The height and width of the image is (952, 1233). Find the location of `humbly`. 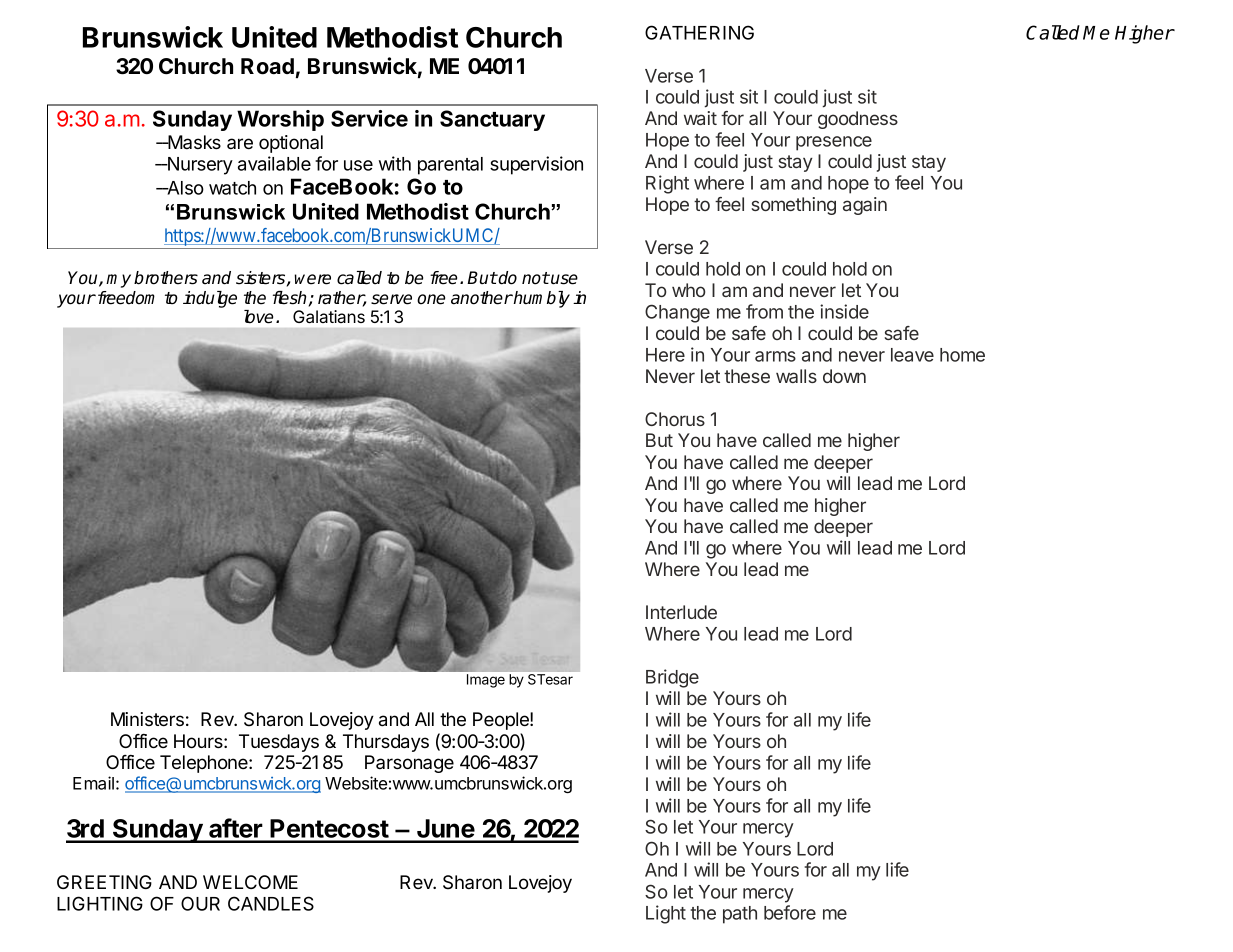

humbly is located at coordinates (541, 299).
